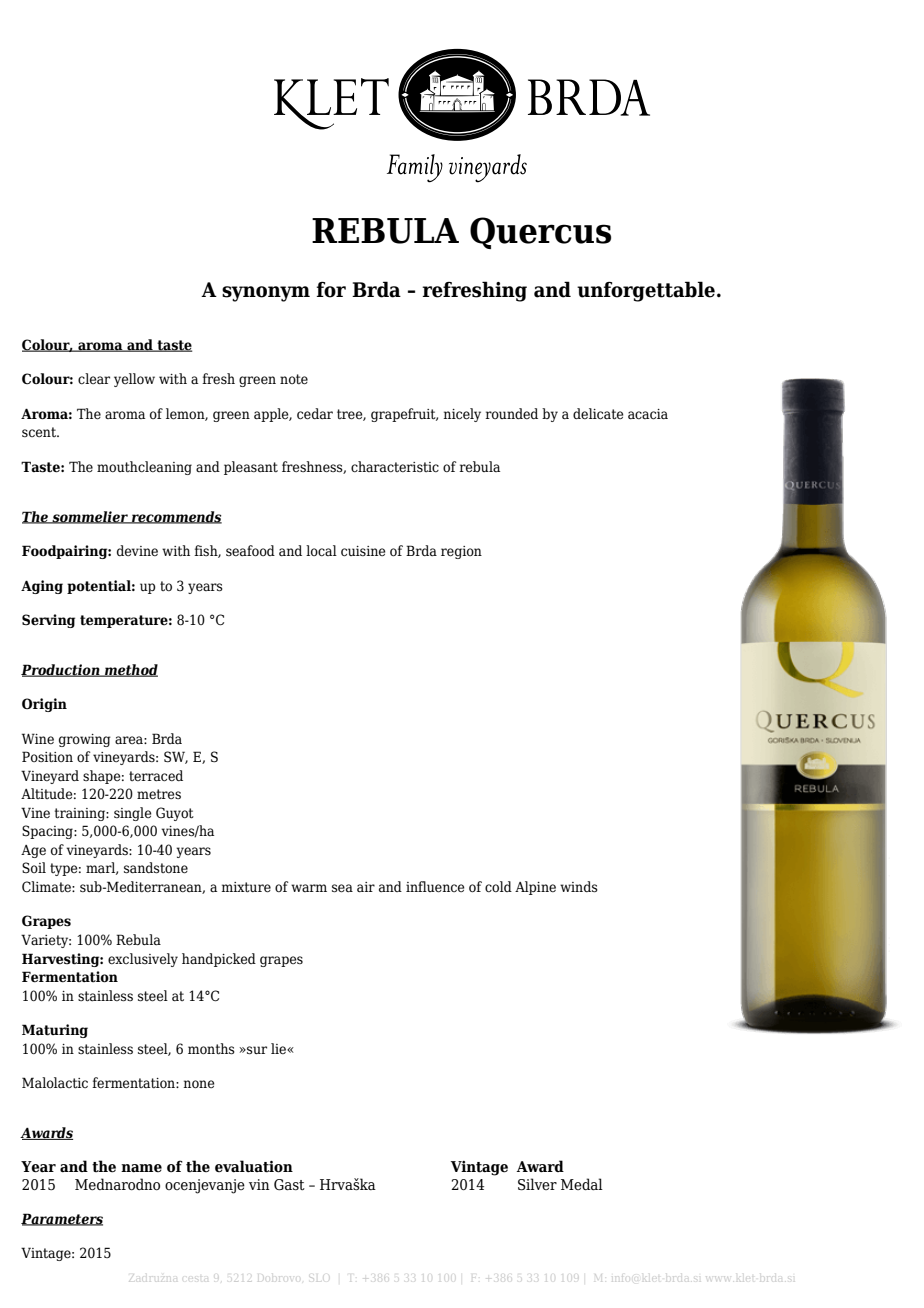 The width and height of the screenshot is (924, 1308). What do you see at coordinates (141, 1168) in the screenshot?
I see `name` at bounding box center [141, 1168].
